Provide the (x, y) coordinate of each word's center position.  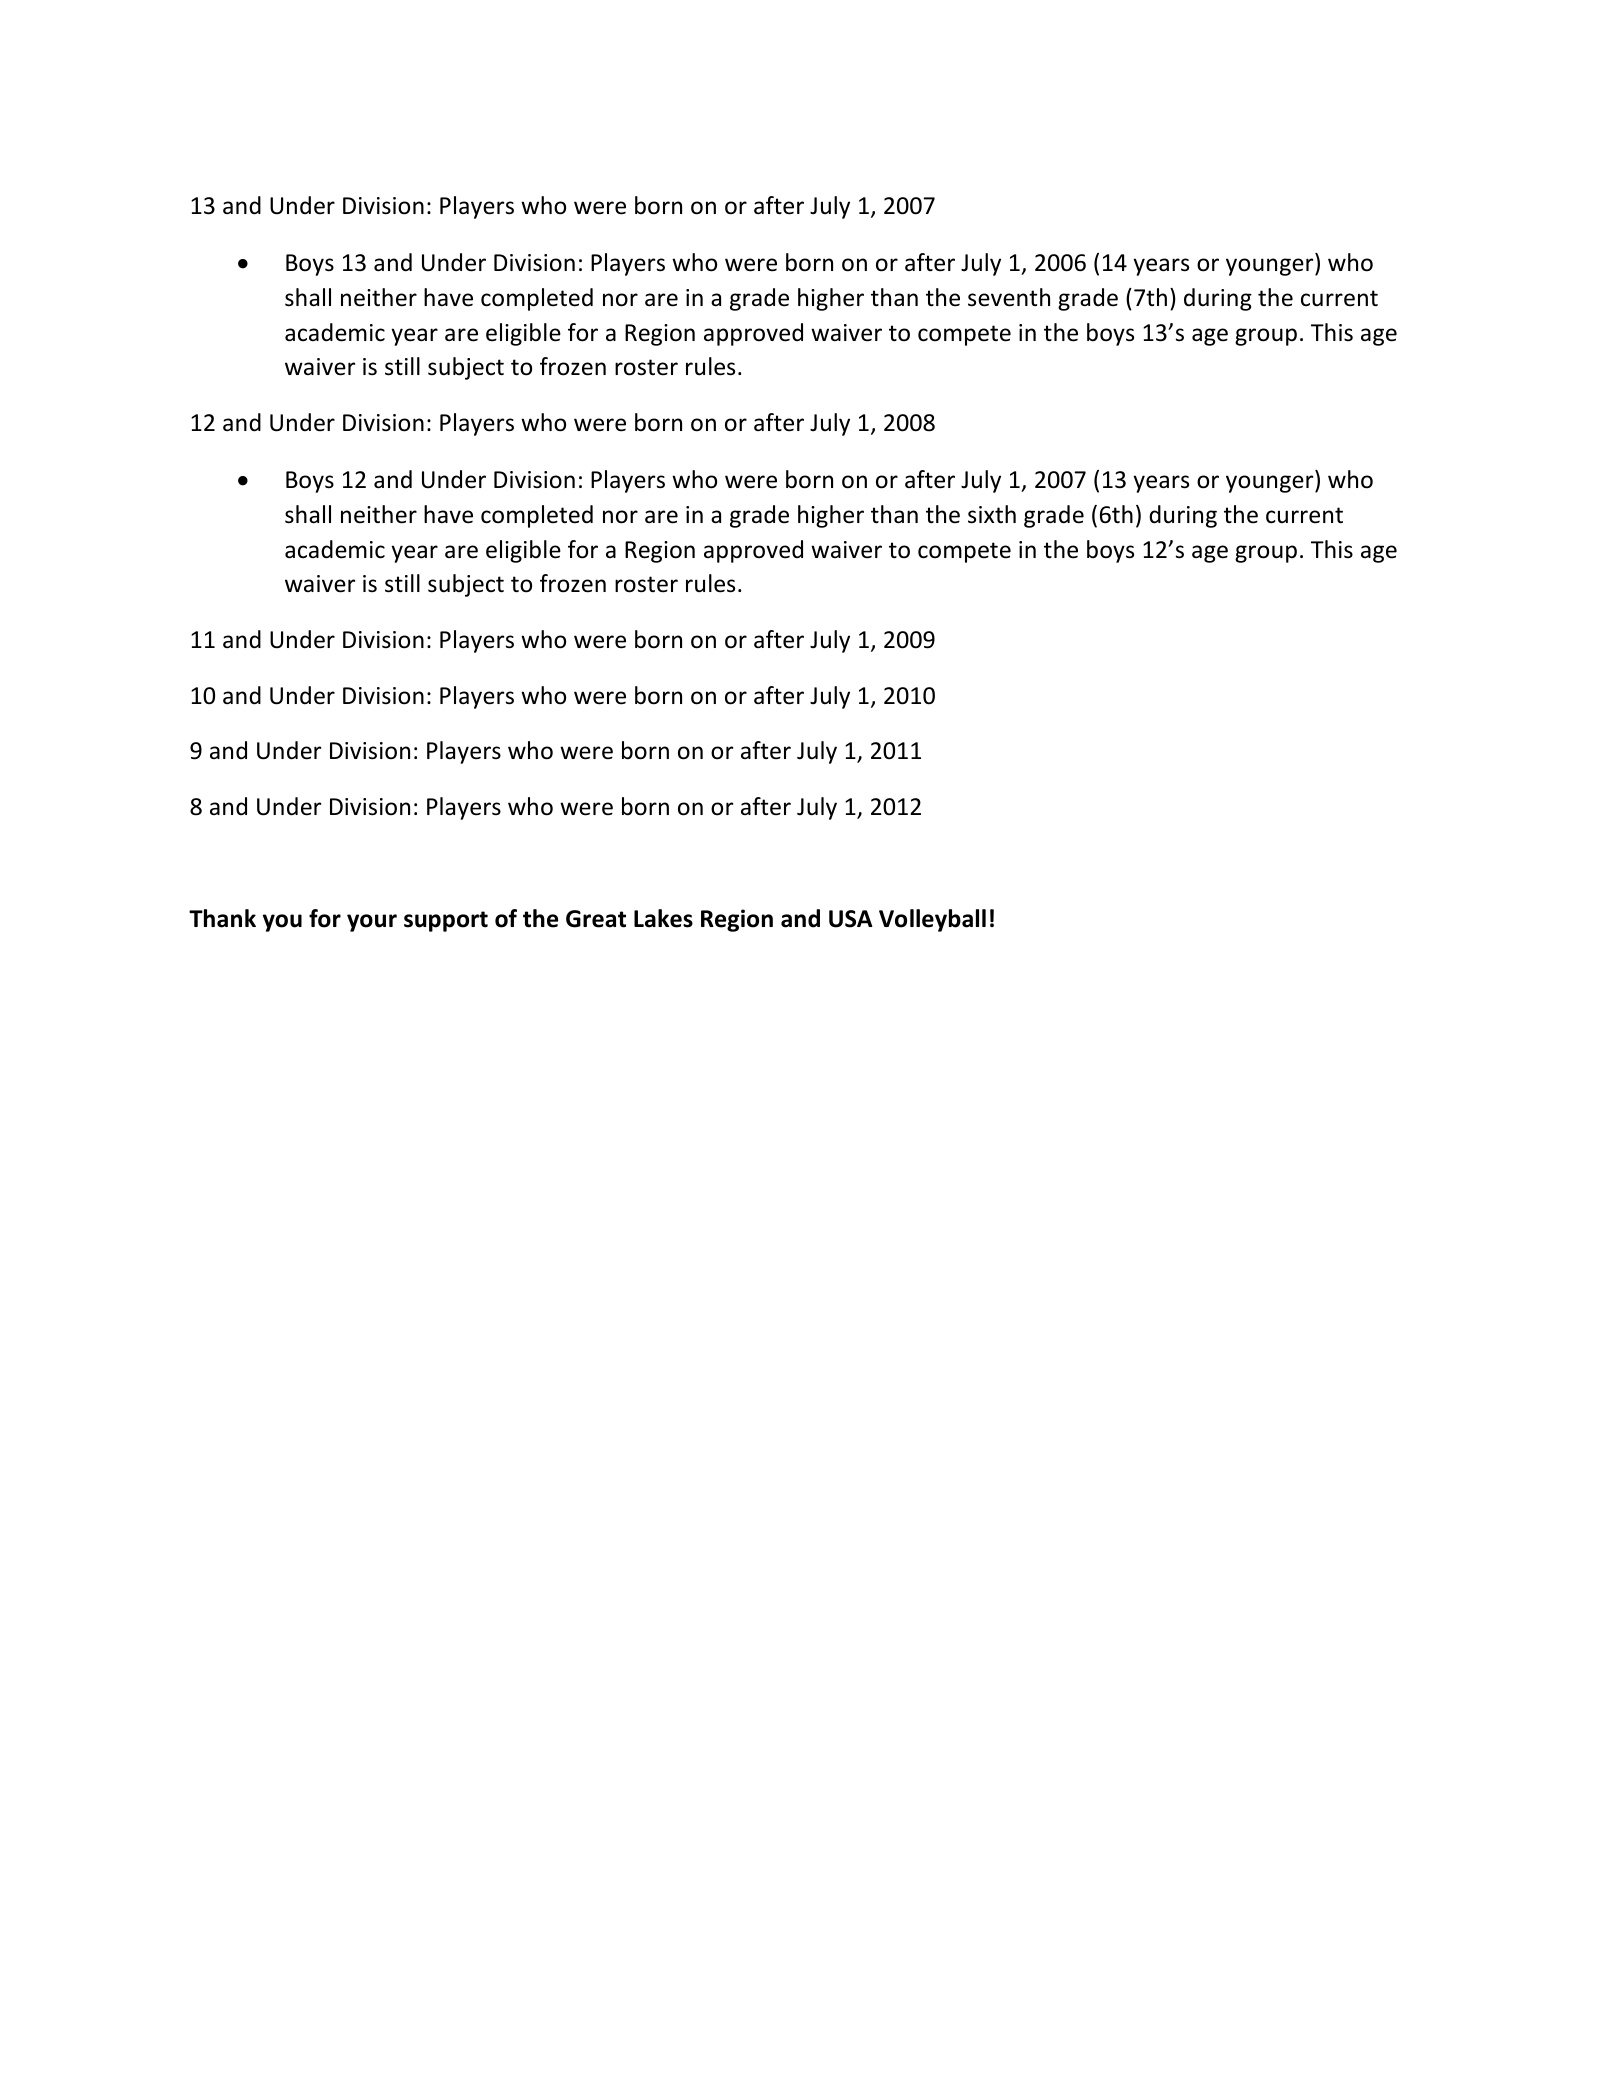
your (372, 923)
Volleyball (932, 920)
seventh (1009, 297)
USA (851, 919)
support (446, 921)
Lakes (663, 918)
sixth (992, 514)
